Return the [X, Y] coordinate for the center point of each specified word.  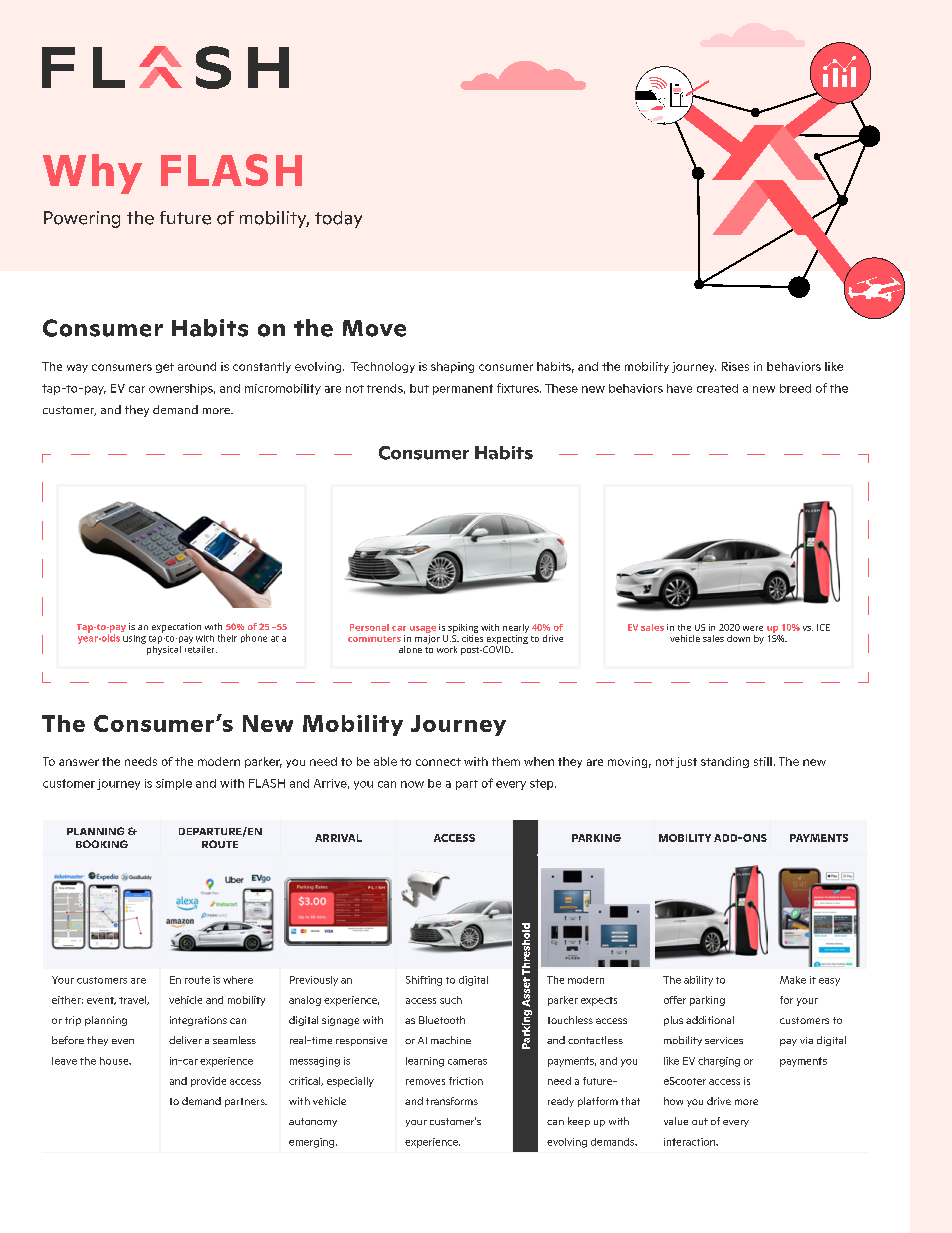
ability [698, 981]
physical [164, 649]
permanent [463, 389]
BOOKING [102, 844]
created [717, 388]
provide [208, 1082]
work [447, 649]
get [165, 368]
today [338, 219]
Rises [735, 366]
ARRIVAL [338, 838]
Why [92, 174]
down [738, 638]
